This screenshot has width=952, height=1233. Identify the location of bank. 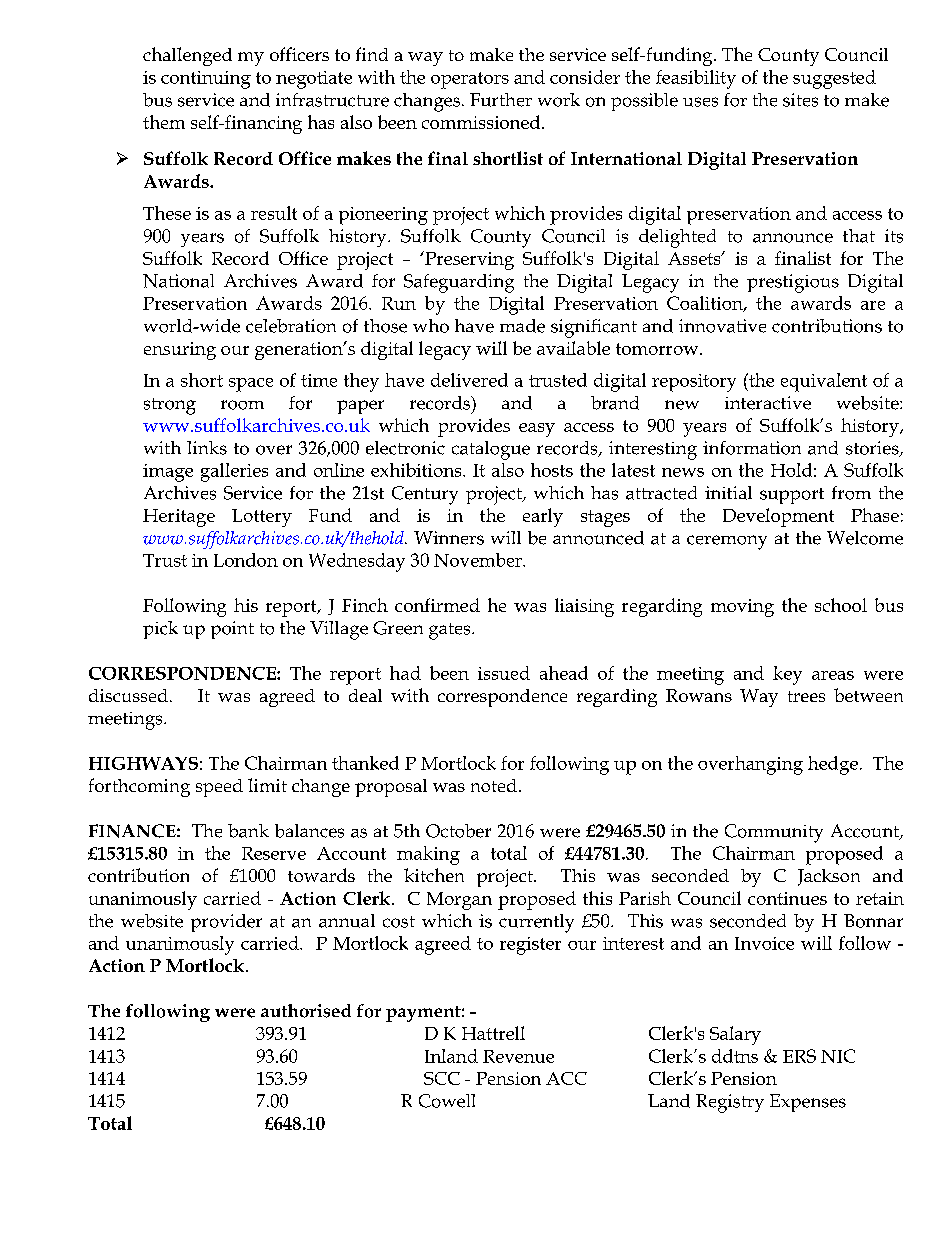
(248, 831).
